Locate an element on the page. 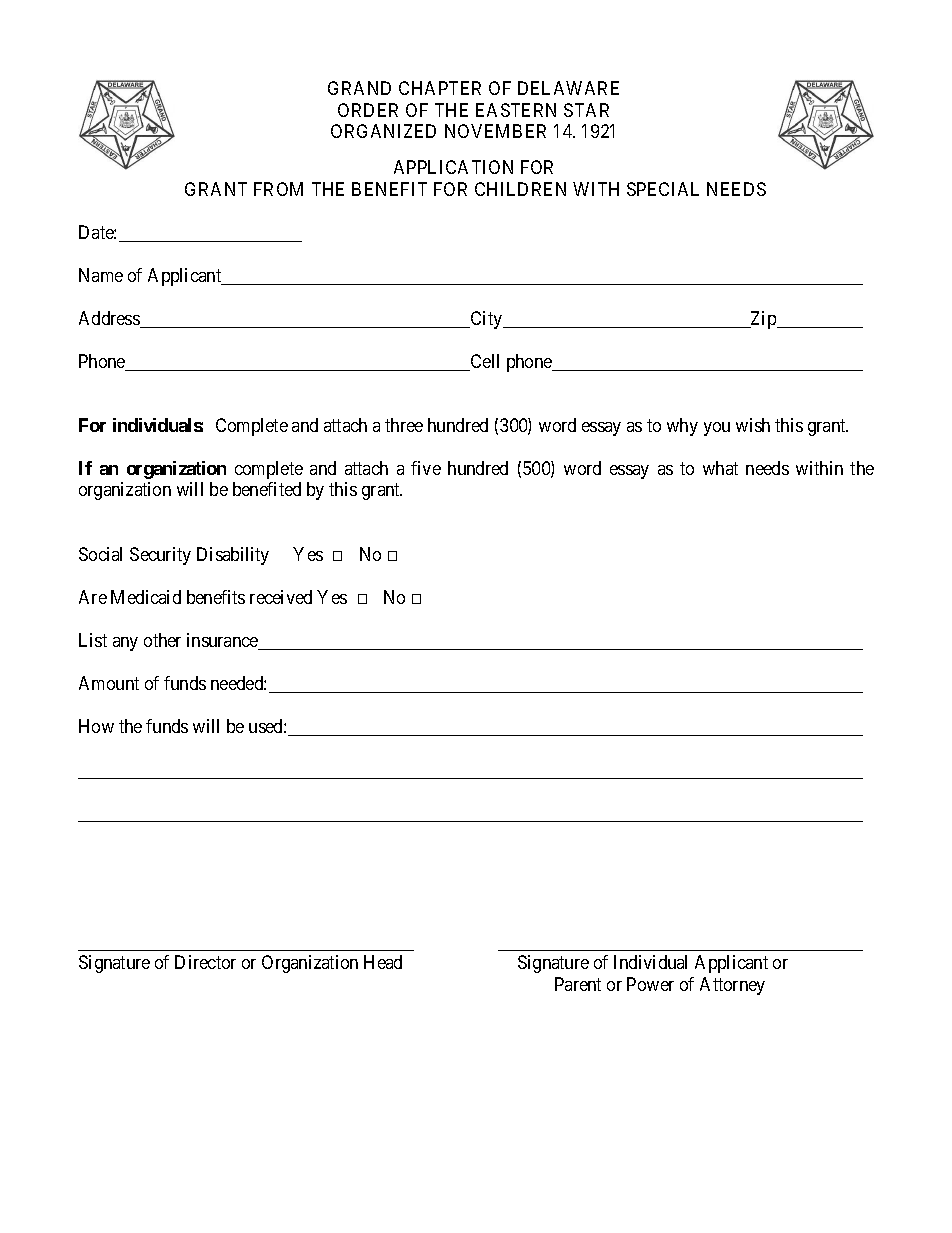 The width and height of the document is (952, 1233). How is located at coordinates (96, 726).
